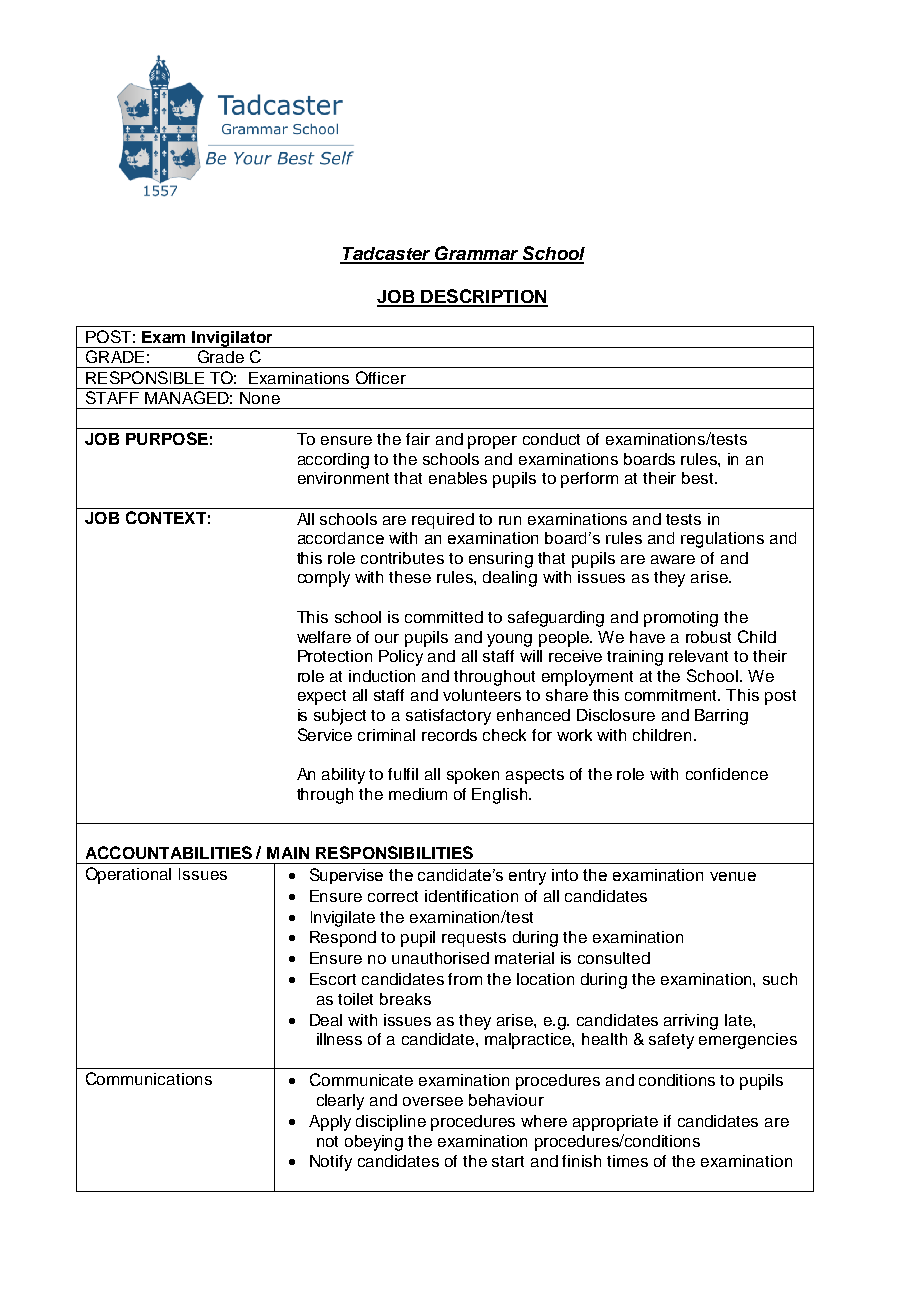 The width and height of the screenshot is (924, 1308). Describe the element at coordinates (477, 254) in the screenshot. I see `Grammar` at that location.
